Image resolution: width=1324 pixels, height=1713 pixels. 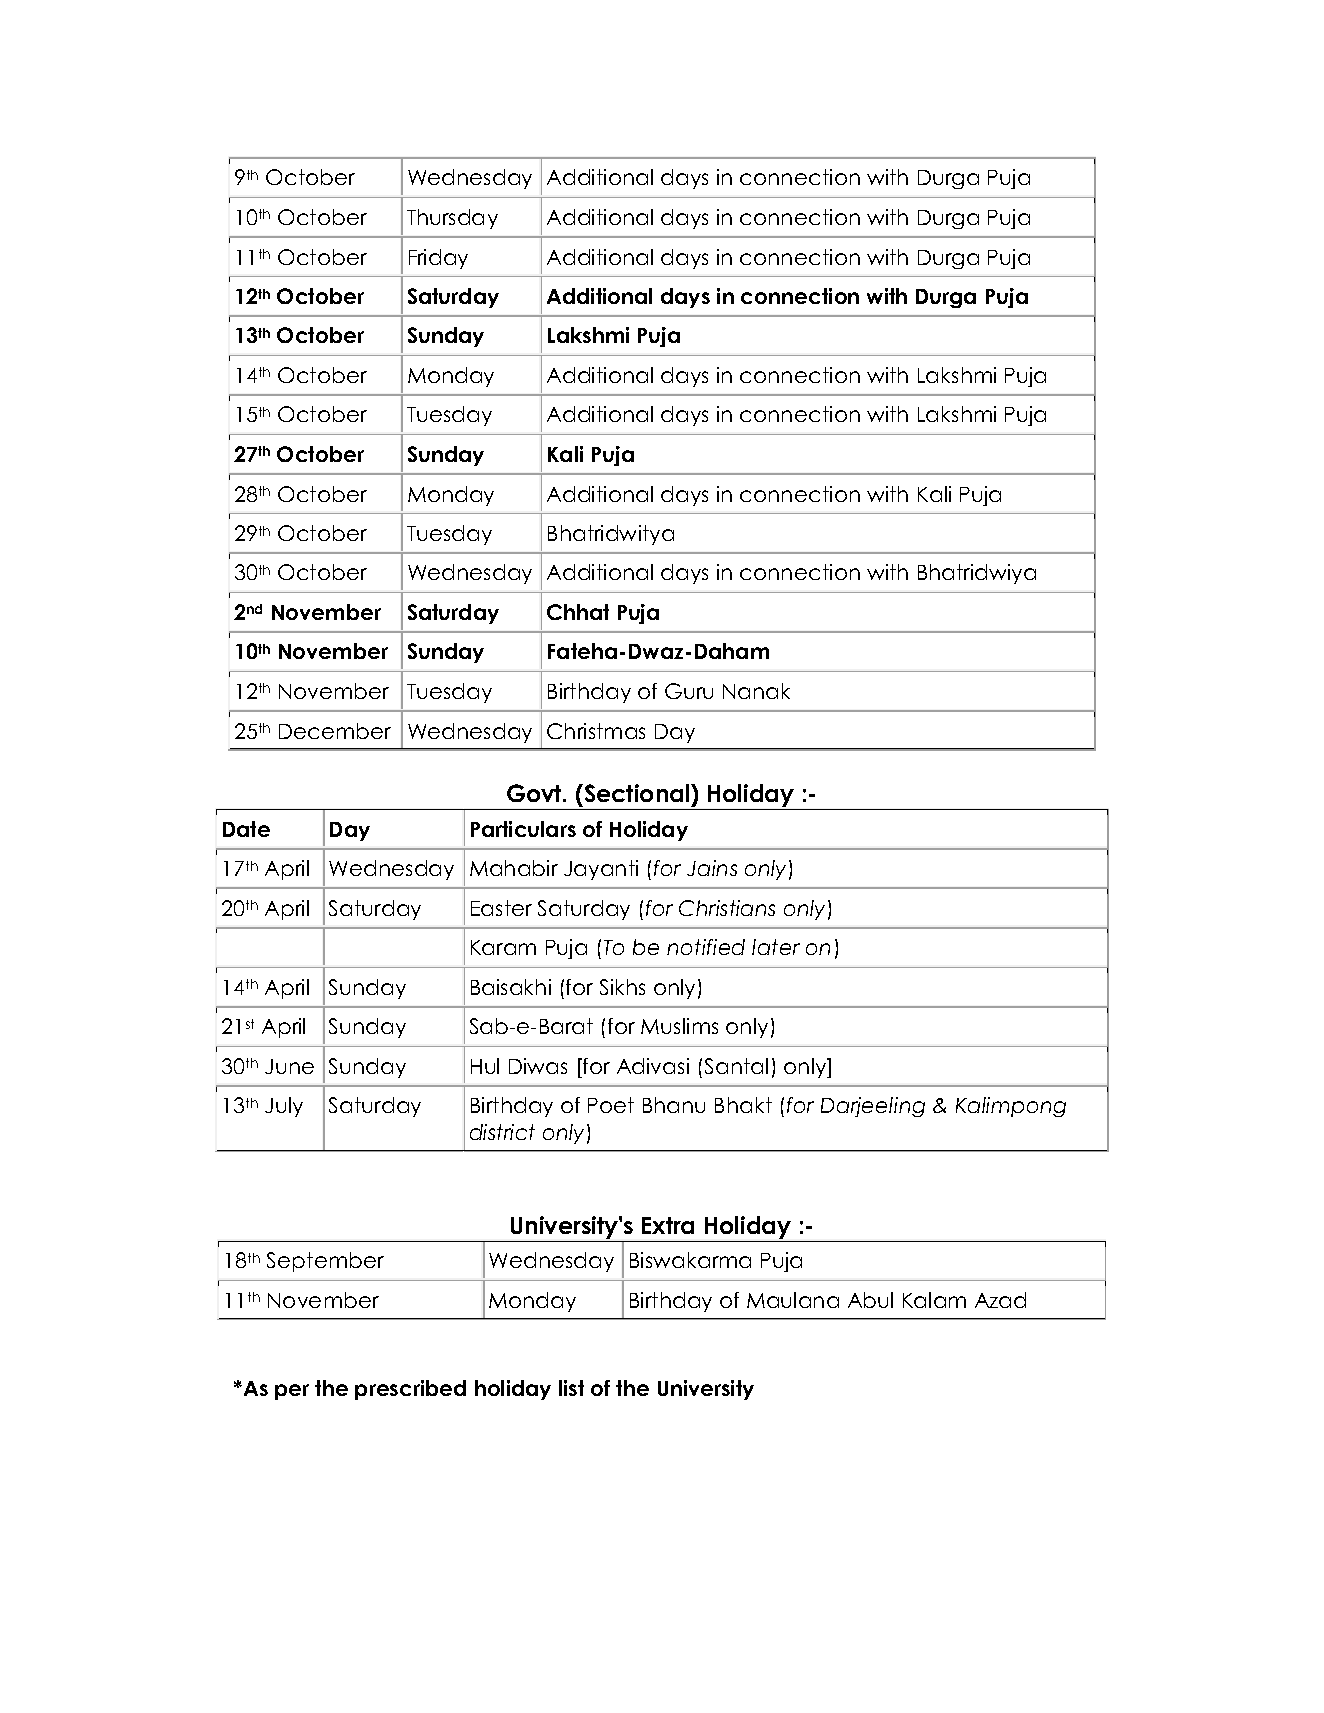 What do you see at coordinates (756, 691) in the page?
I see `Nanak` at bounding box center [756, 691].
